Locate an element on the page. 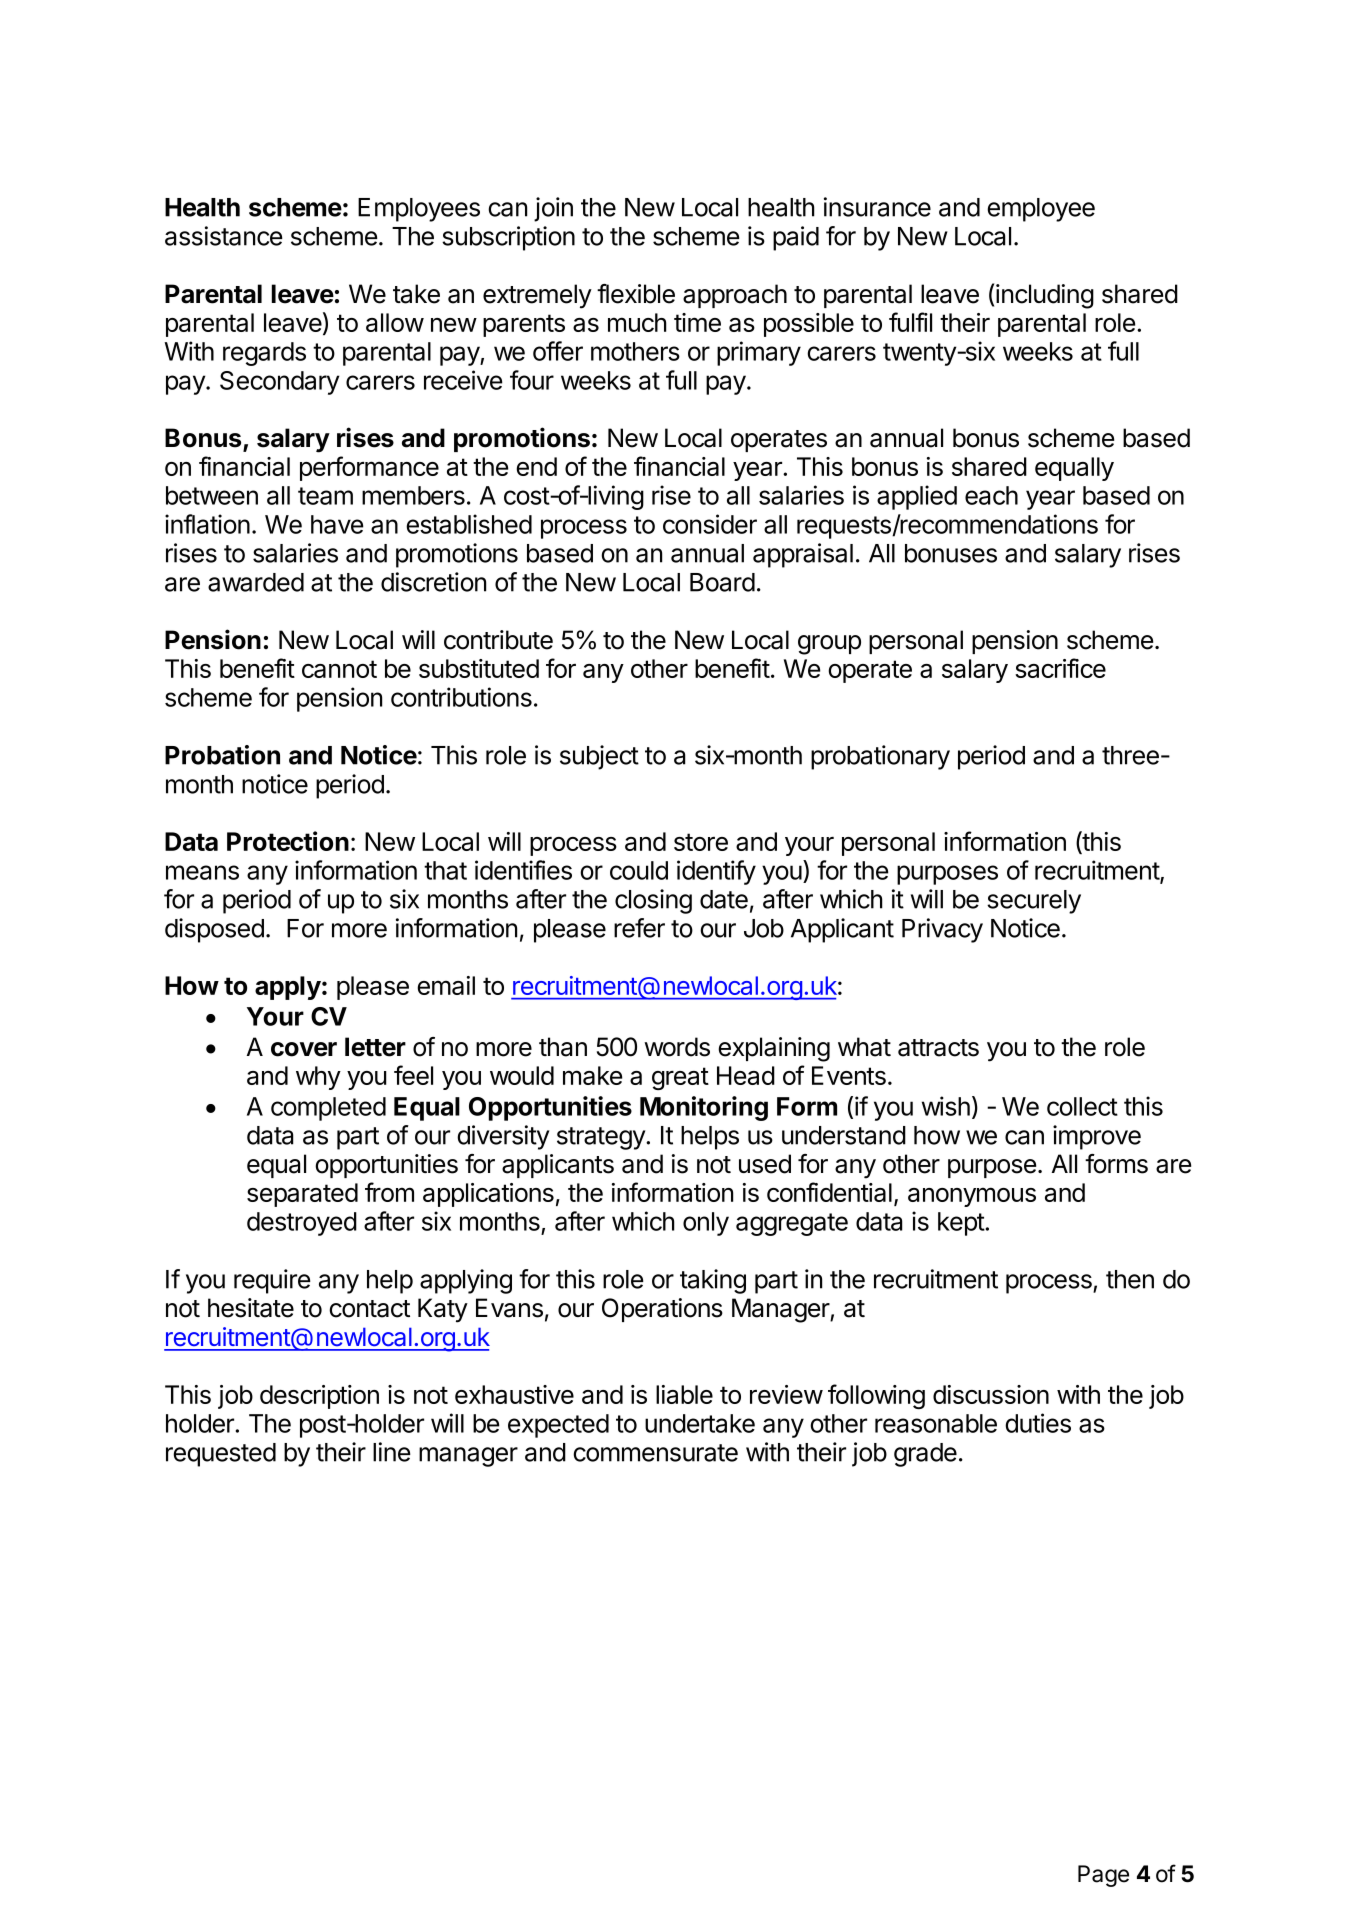 This image has width=1357, height=1919. including is located at coordinates (1045, 296).
